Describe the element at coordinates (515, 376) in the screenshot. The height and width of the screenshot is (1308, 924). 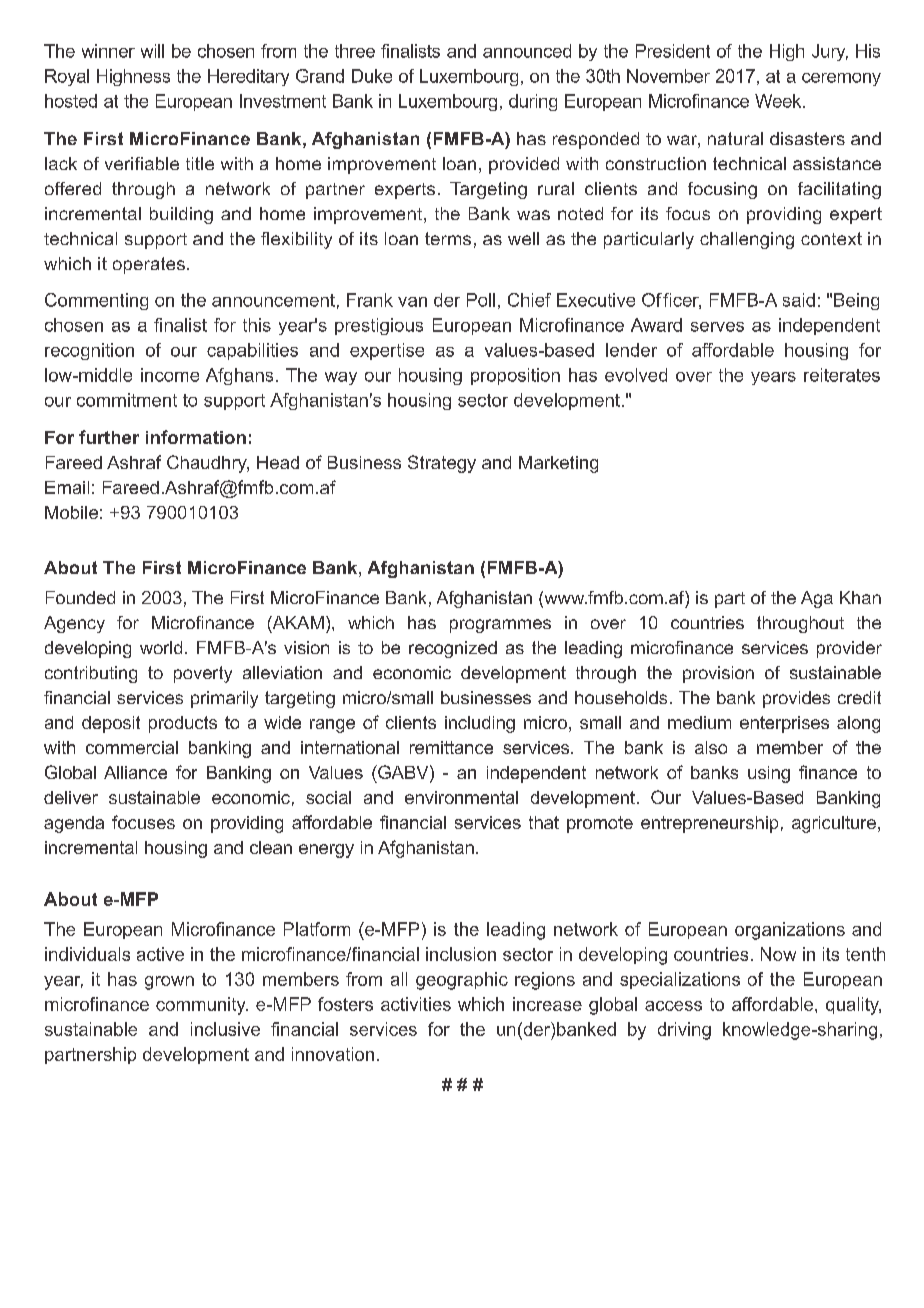
I see `proposition` at that location.
